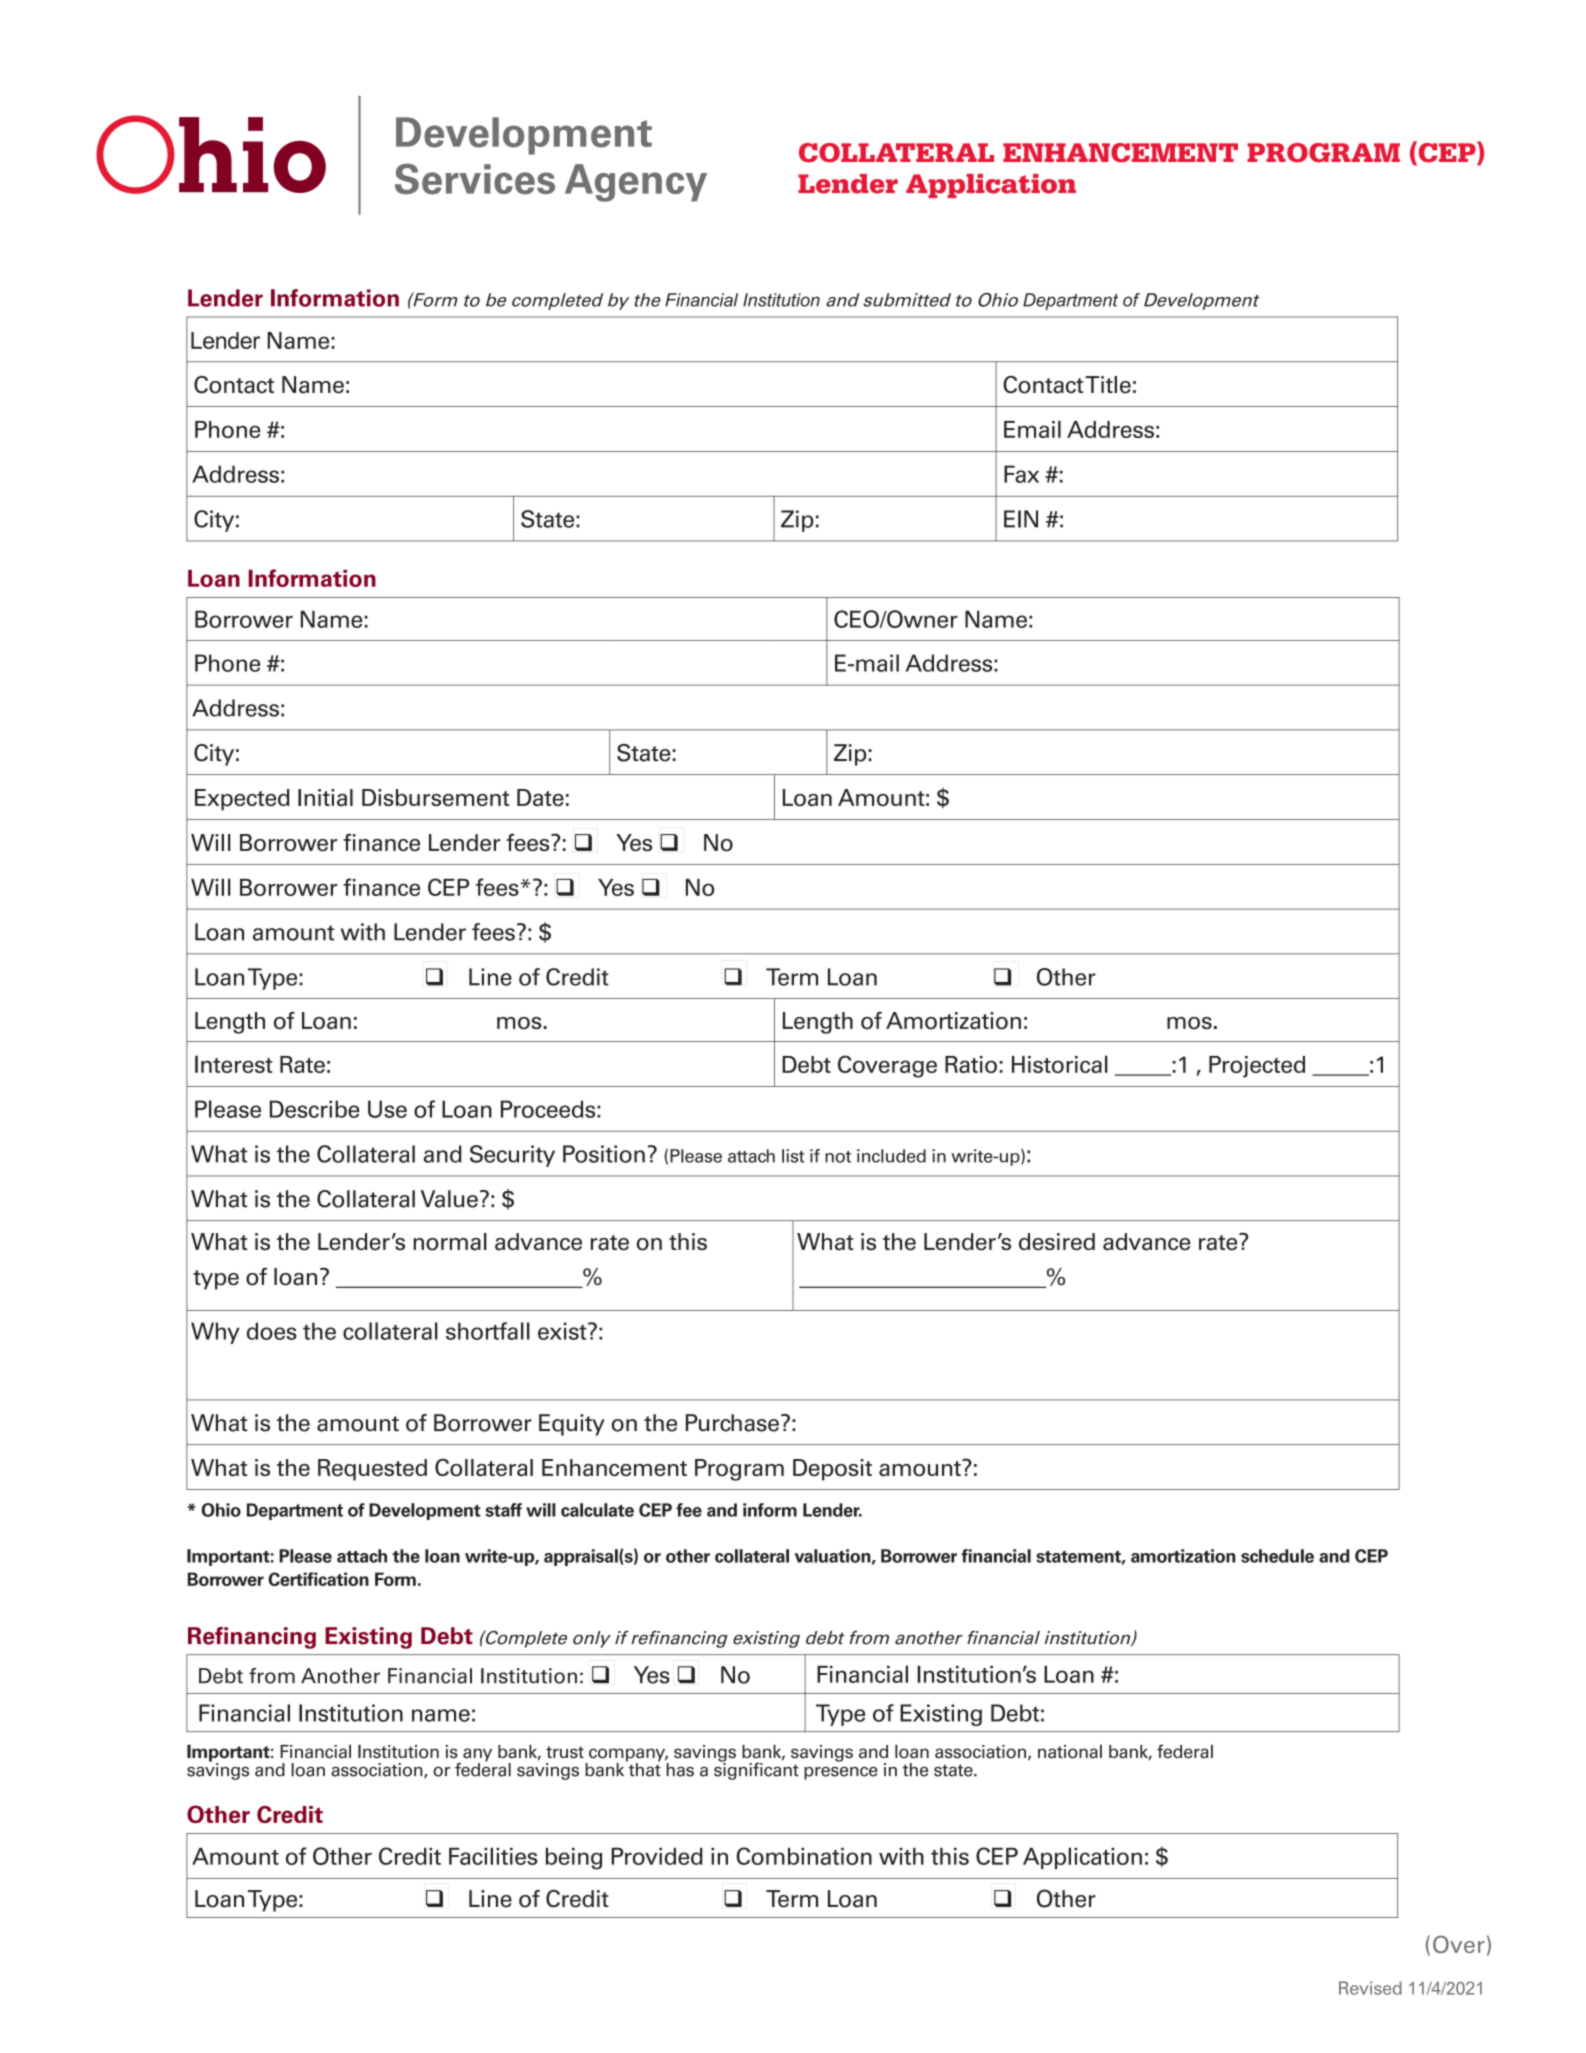 The width and height of the screenshot is (1586, 2053). What do you see at coordinates (318, 1579) in the screenshot?
I see `Certification` at bounding box center [318, 1579].
